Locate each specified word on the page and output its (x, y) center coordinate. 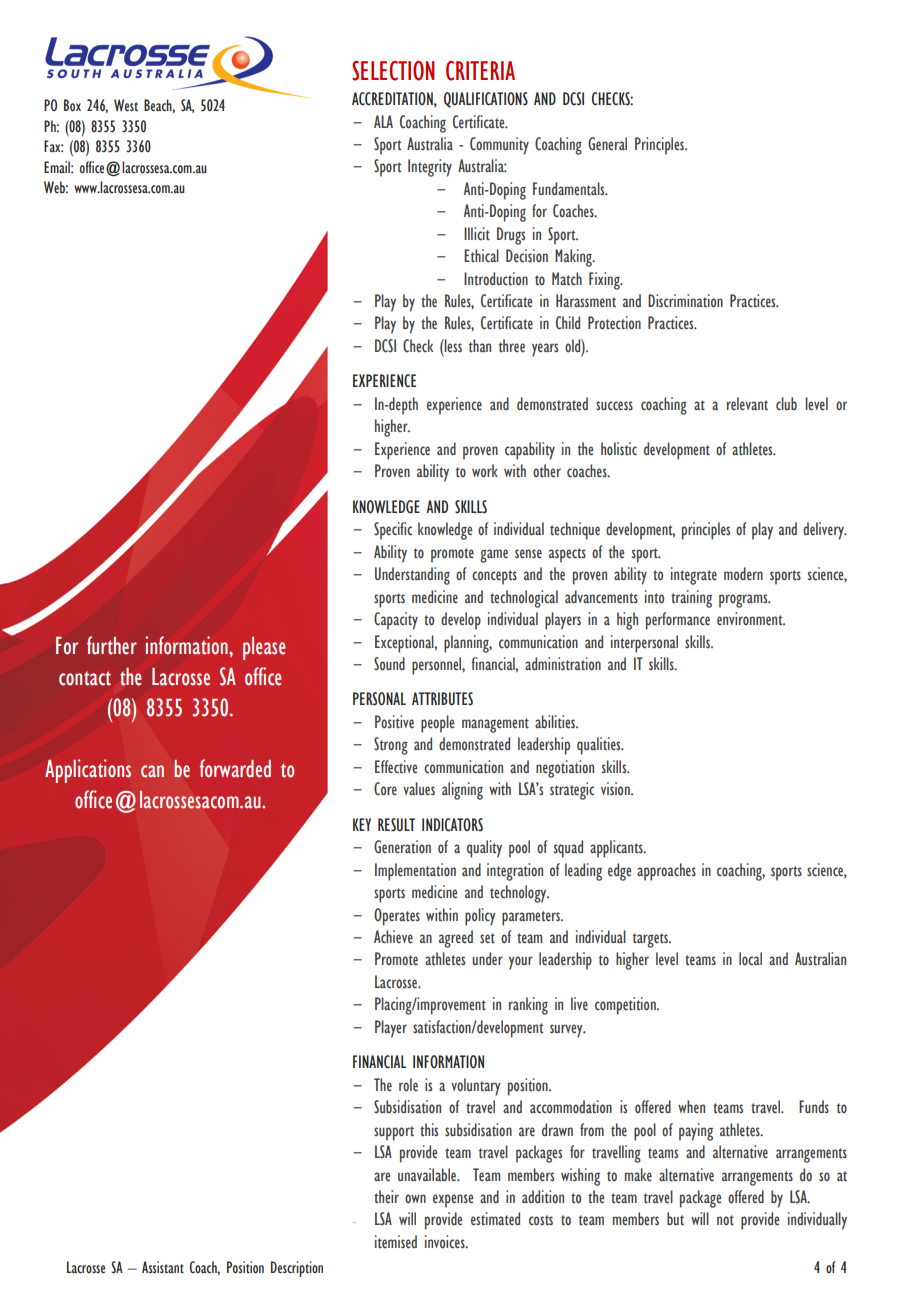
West (126, 105)
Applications (88, 771)
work (485, 471)
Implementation (415, 872)
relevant (747, 404)
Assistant (163, 1267)
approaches (666, 872)
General (607, 144)
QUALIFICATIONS (486, 100)
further (112, 645)
